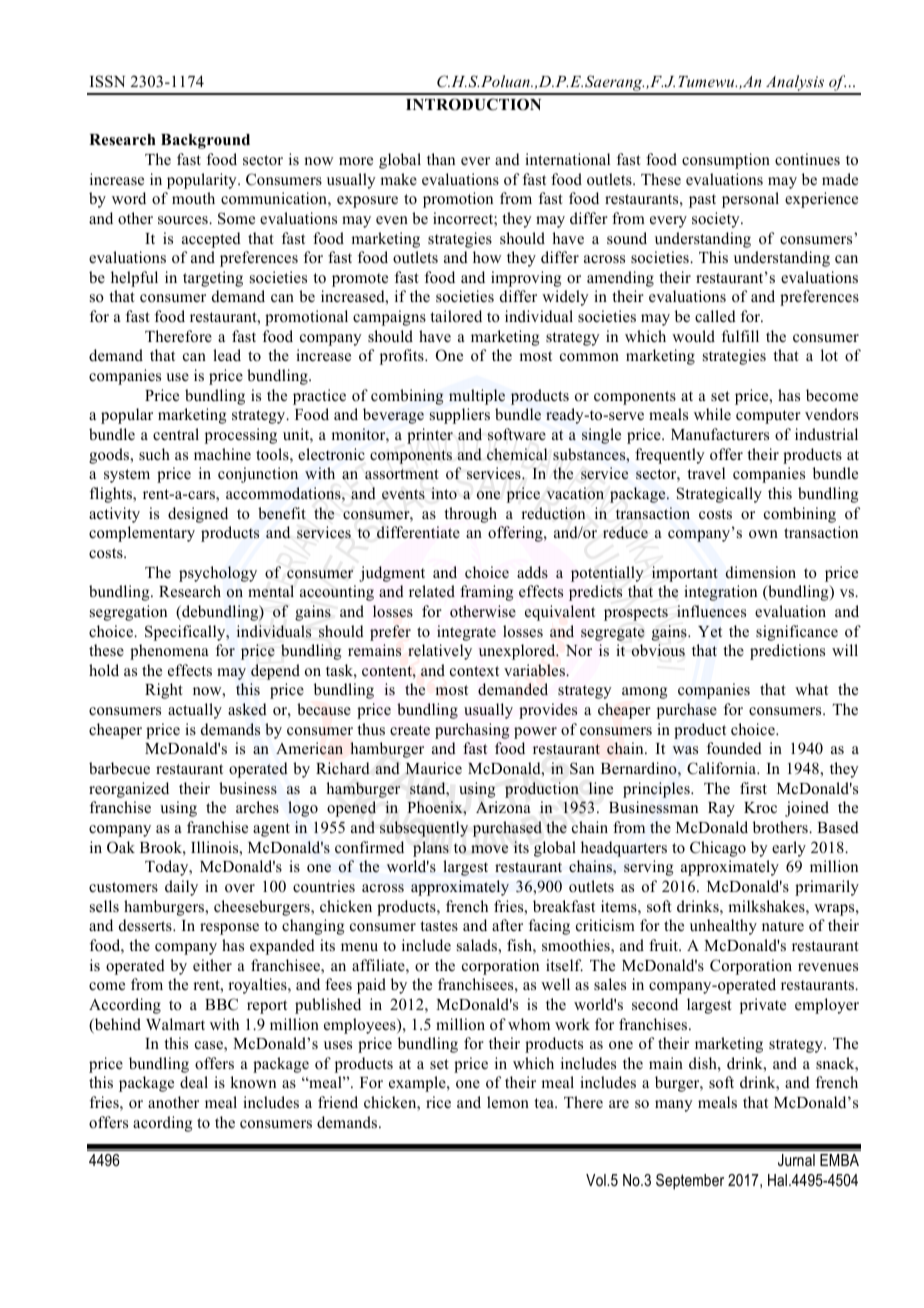 The image size is (924, 1308). What do you see at coordinates (194, 1082) in the page?
I see `deal` at bounding box center [194, 1082].
